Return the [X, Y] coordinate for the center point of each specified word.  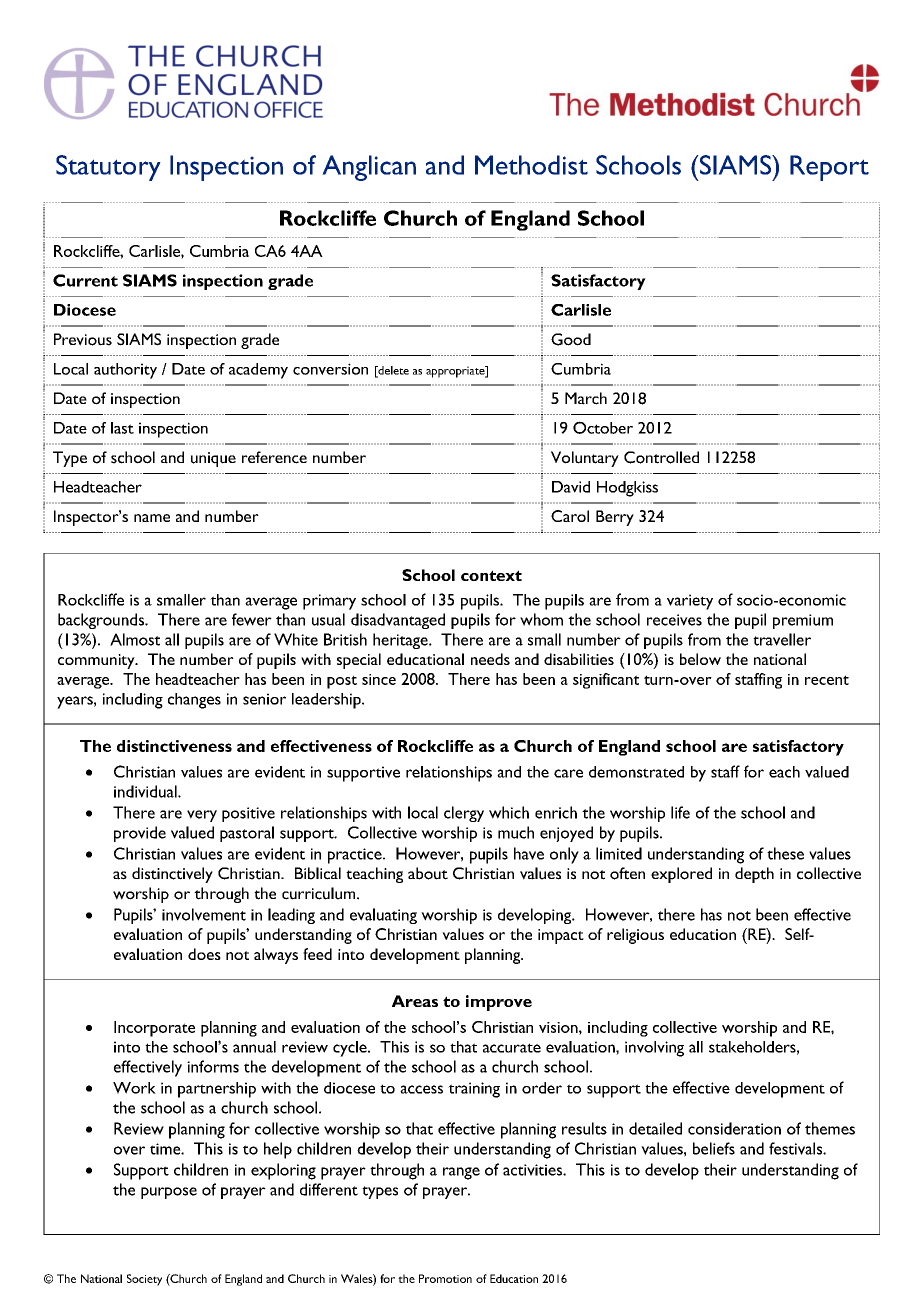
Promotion [445, 1278]
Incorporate [154, 1029]
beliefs [714, 1148]
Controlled [661, 457]
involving [654, 1049]
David [571, 487]
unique [213, 459]
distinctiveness [174, 746]
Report [829, 168]
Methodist [531, 165]
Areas [415, 1001]
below [700, 659]
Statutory [108, 168]
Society [144, 1280]
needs [490, 659]
